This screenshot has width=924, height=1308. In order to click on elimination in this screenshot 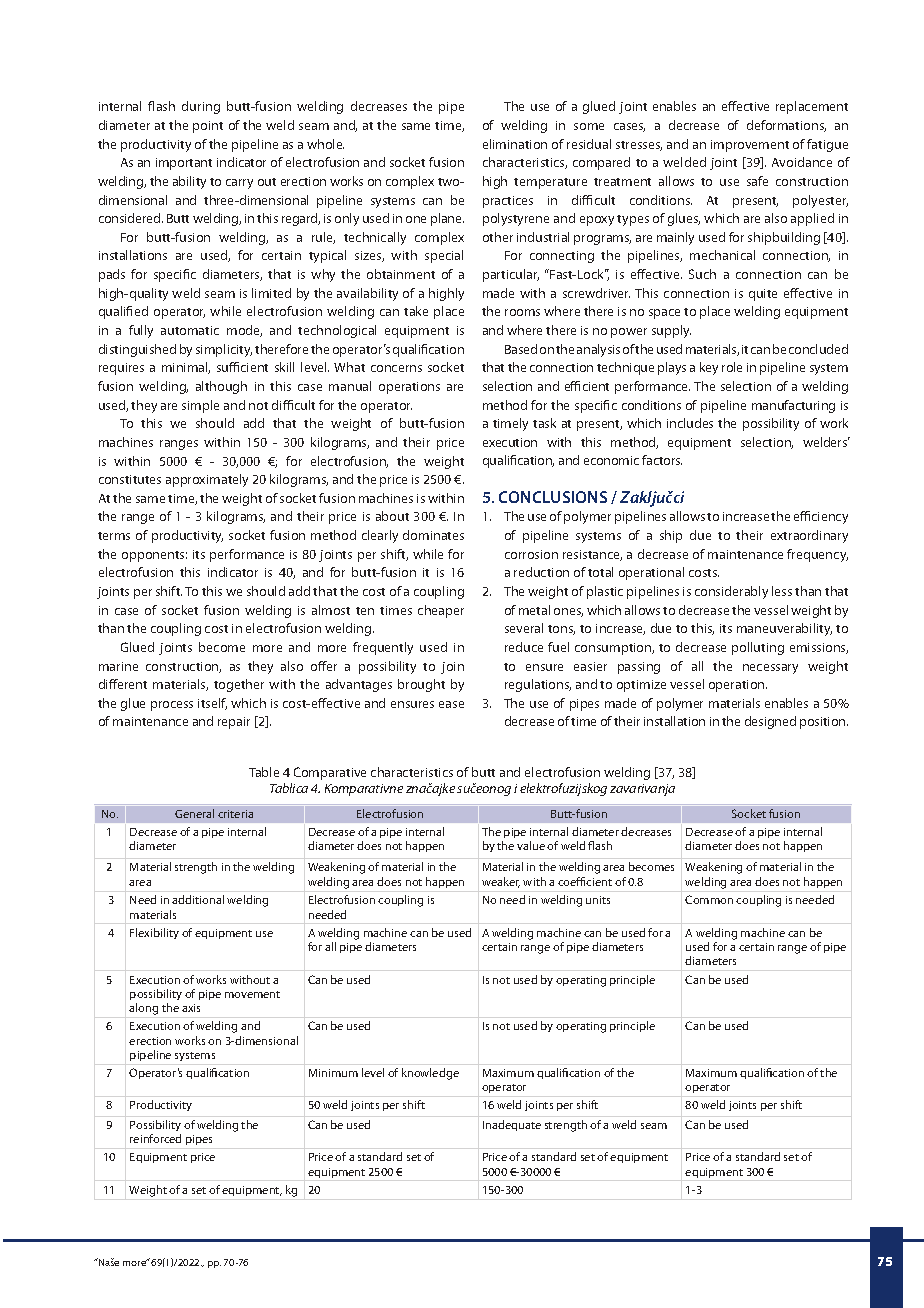, I will do `click(515, 144)`.
